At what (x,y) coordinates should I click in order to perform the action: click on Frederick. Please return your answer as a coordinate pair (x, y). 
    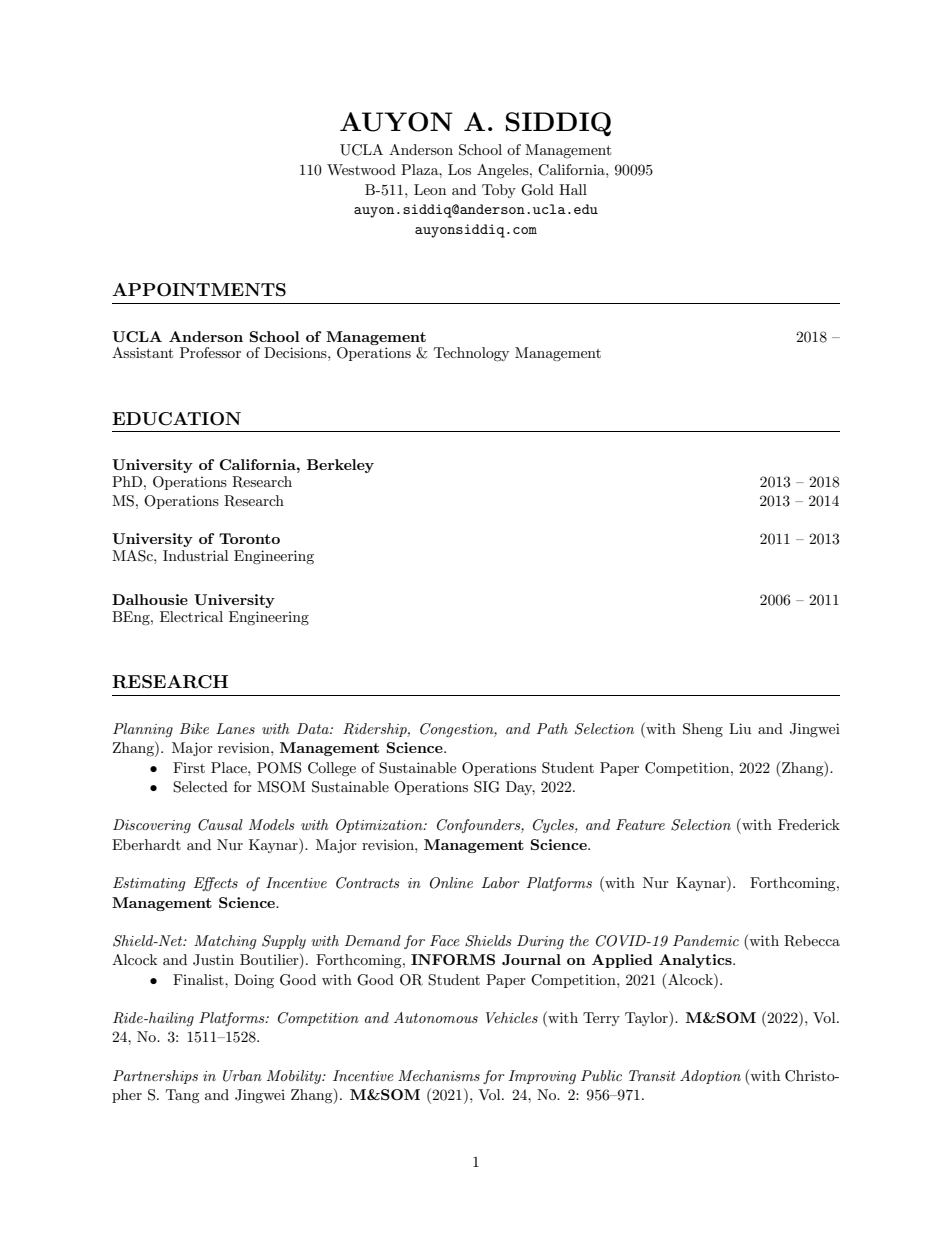
    Looking at the image, I should click on (809, 824).
